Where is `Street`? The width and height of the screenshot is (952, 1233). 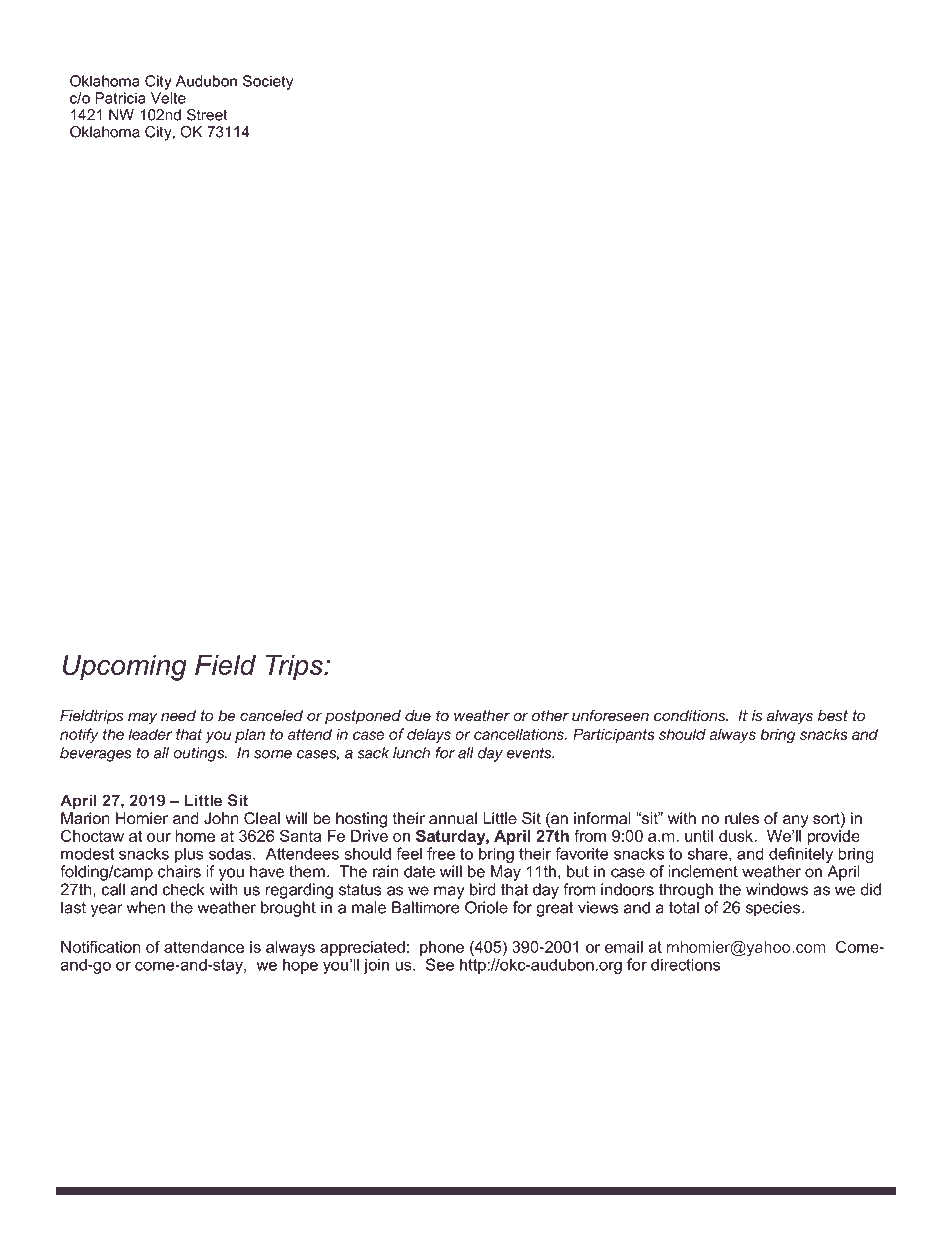
Street is located at coordinates (207, 115).
